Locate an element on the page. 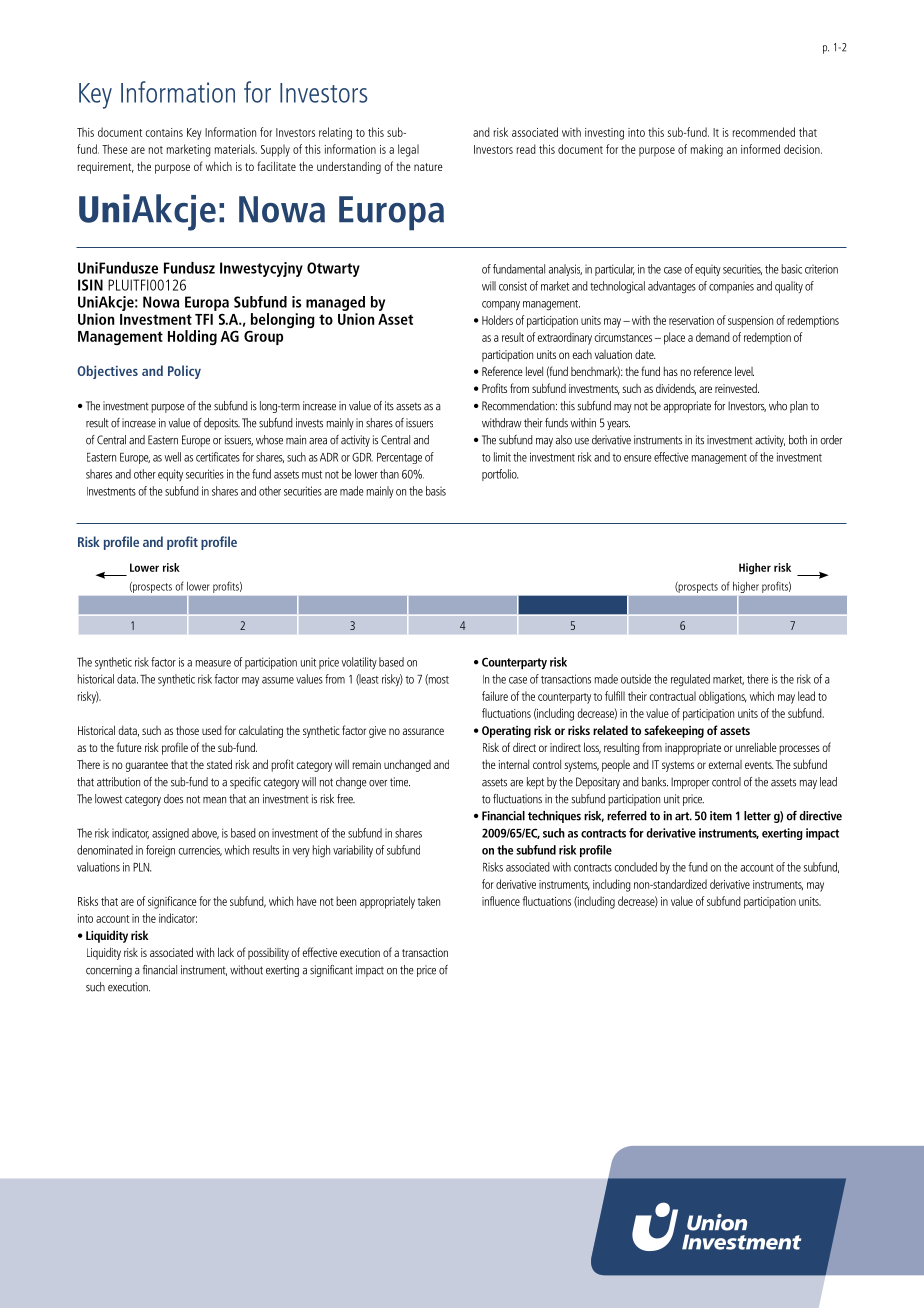  nature is located at coordinates (428, 167).
